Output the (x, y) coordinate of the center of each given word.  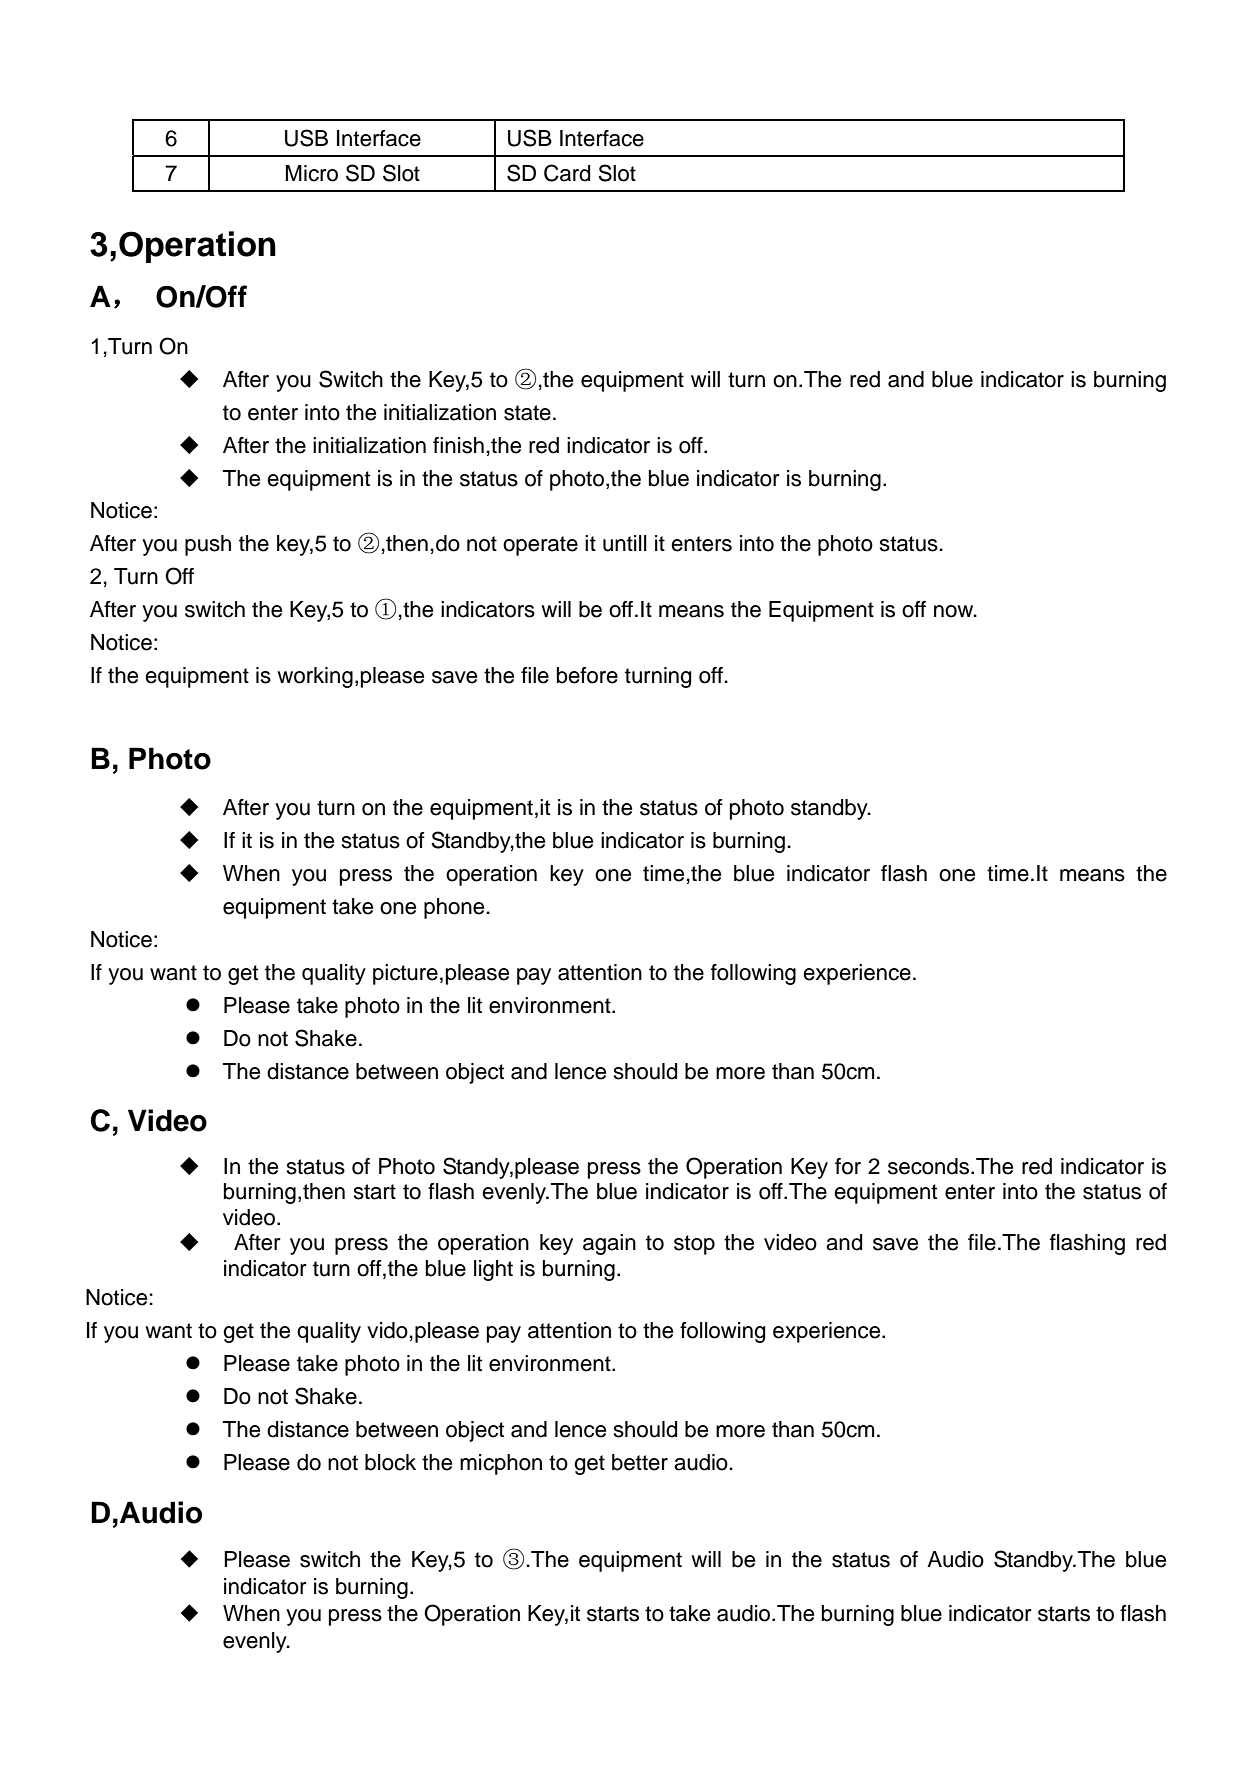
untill (625, 543)
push (208, 545)
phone (455, 908)
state (527, 413)
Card (567, 173)
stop (694, 1245)
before (587, 675)
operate (540, 546)
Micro (312, 173)
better (640, 1462)
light (493, 1270)
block (390, 1462)
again (609, 1244)
